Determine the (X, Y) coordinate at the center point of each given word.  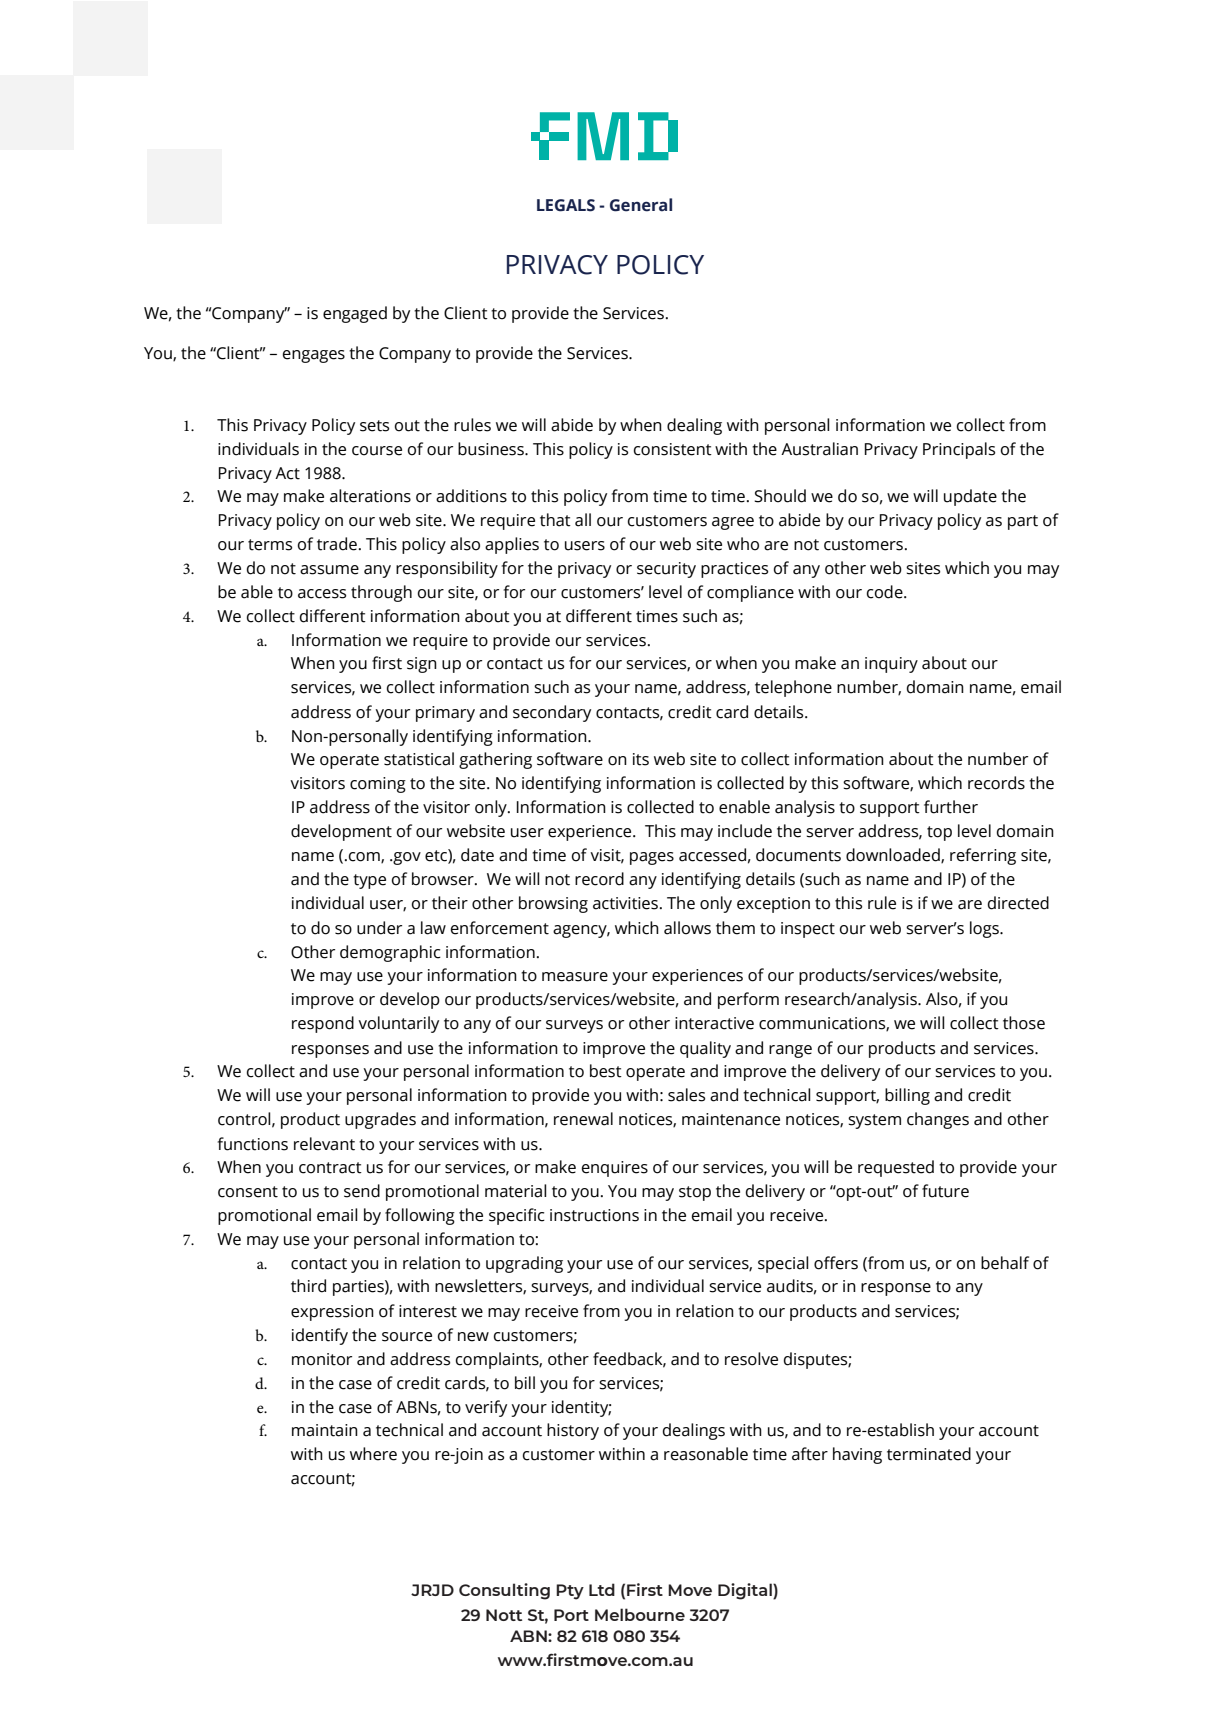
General (641, 205)
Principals (959, 450)
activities (625, 903)
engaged (355, 314)
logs (985, 929)
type (369, 881)
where (373, 1454)
